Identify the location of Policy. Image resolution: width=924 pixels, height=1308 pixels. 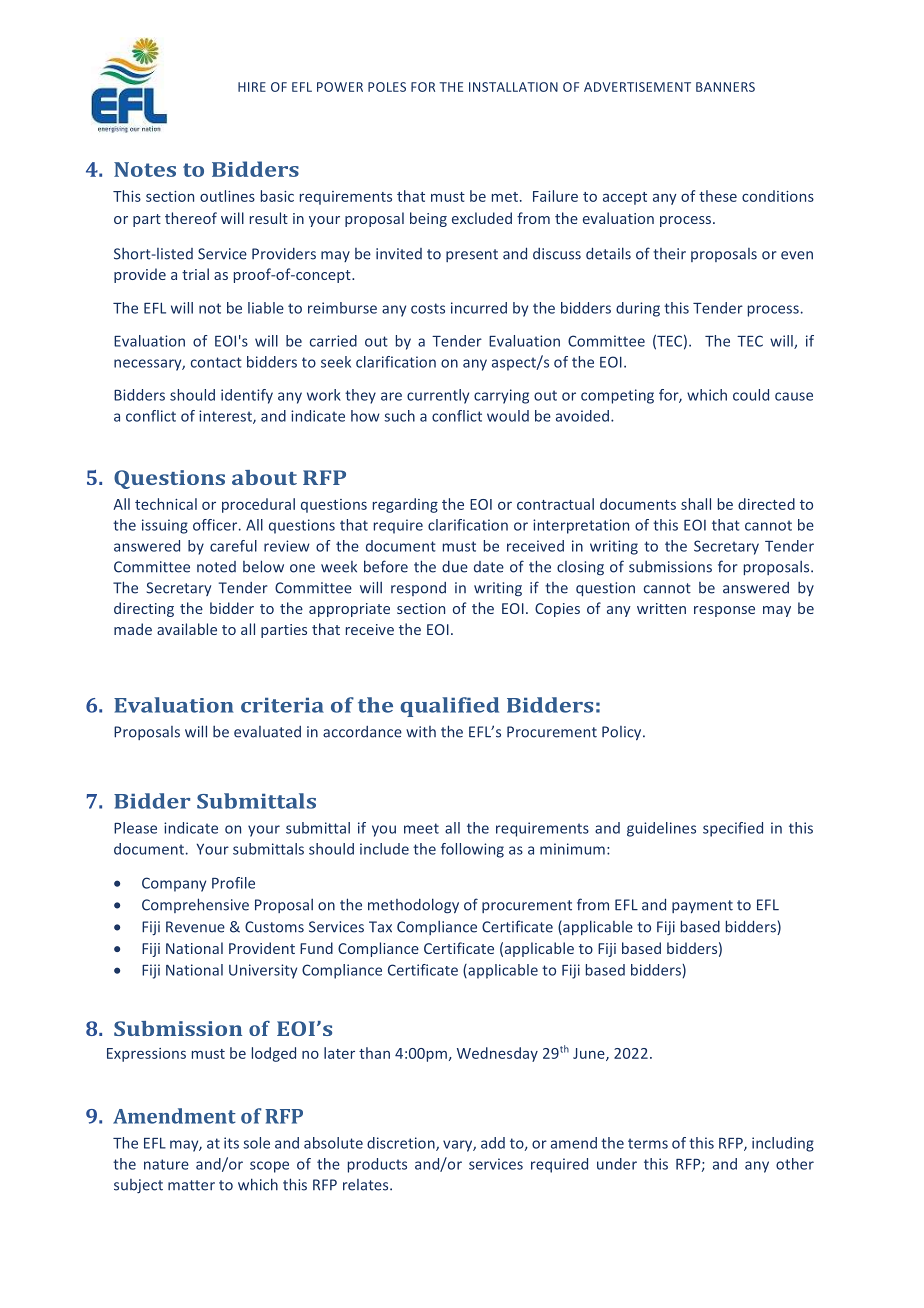
(623, 733).
